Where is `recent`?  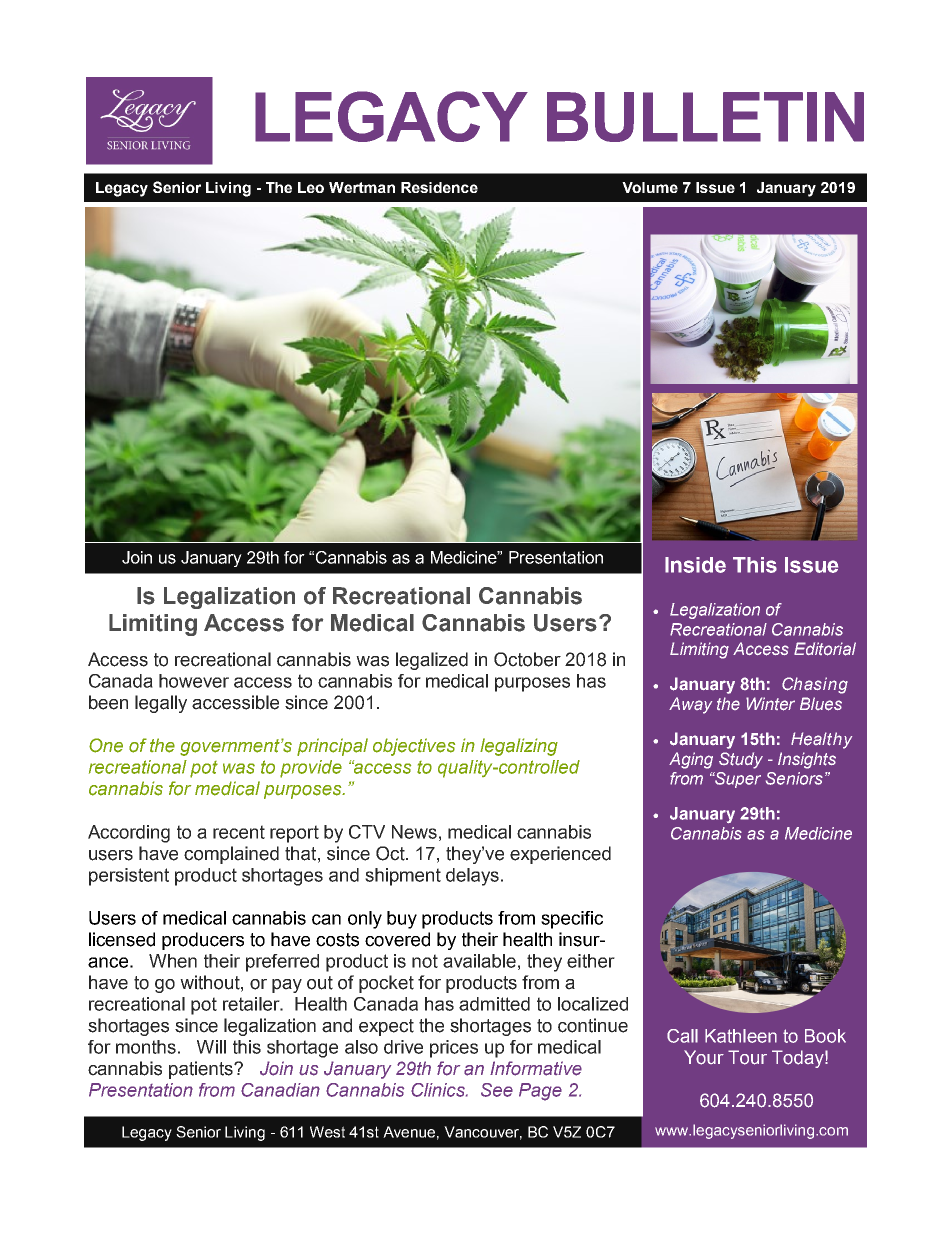
recent is located at coordinates (239, 832).
